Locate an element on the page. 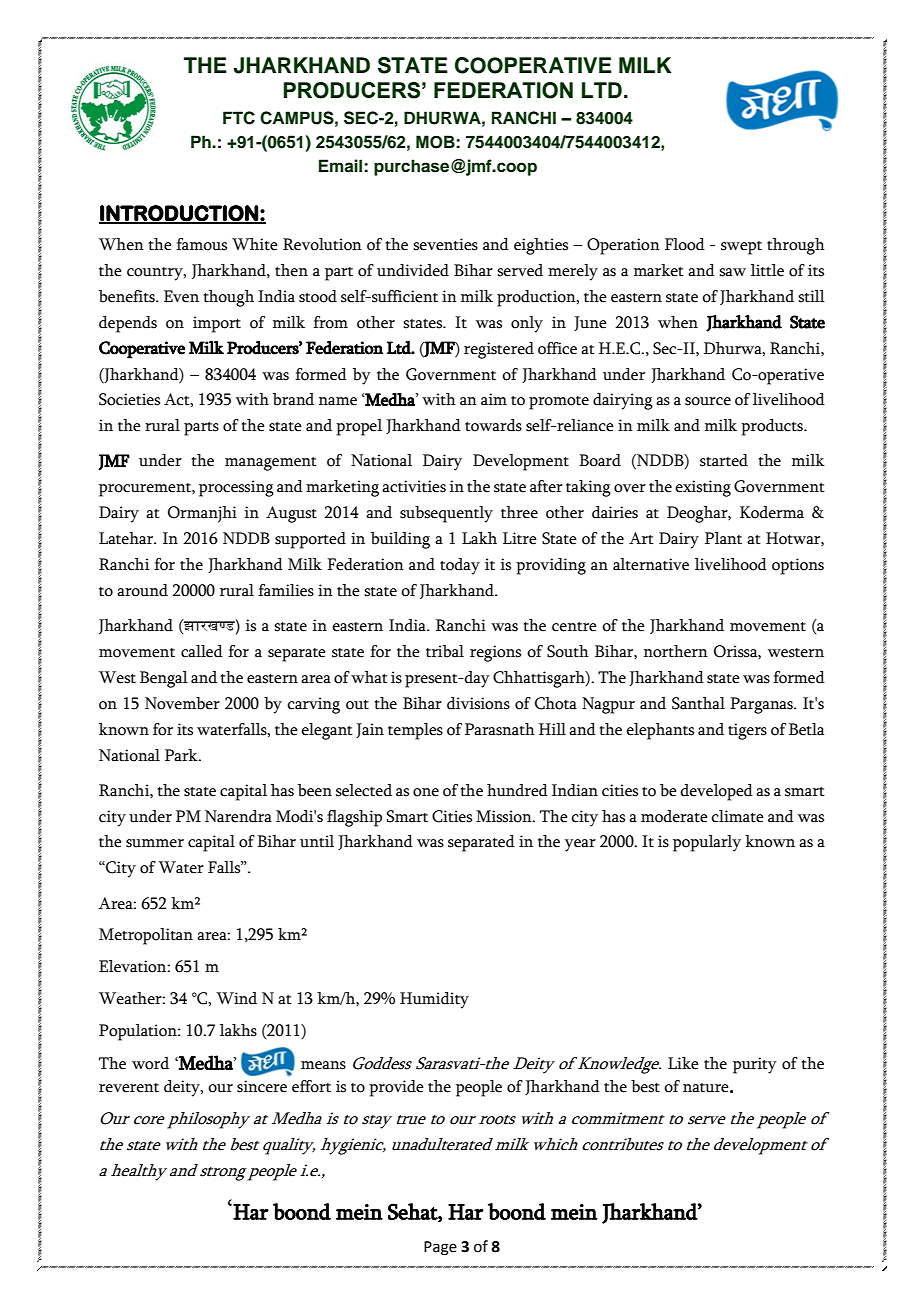 This document has height=1308, width=924. processing is located at coordinates (236, 488).
